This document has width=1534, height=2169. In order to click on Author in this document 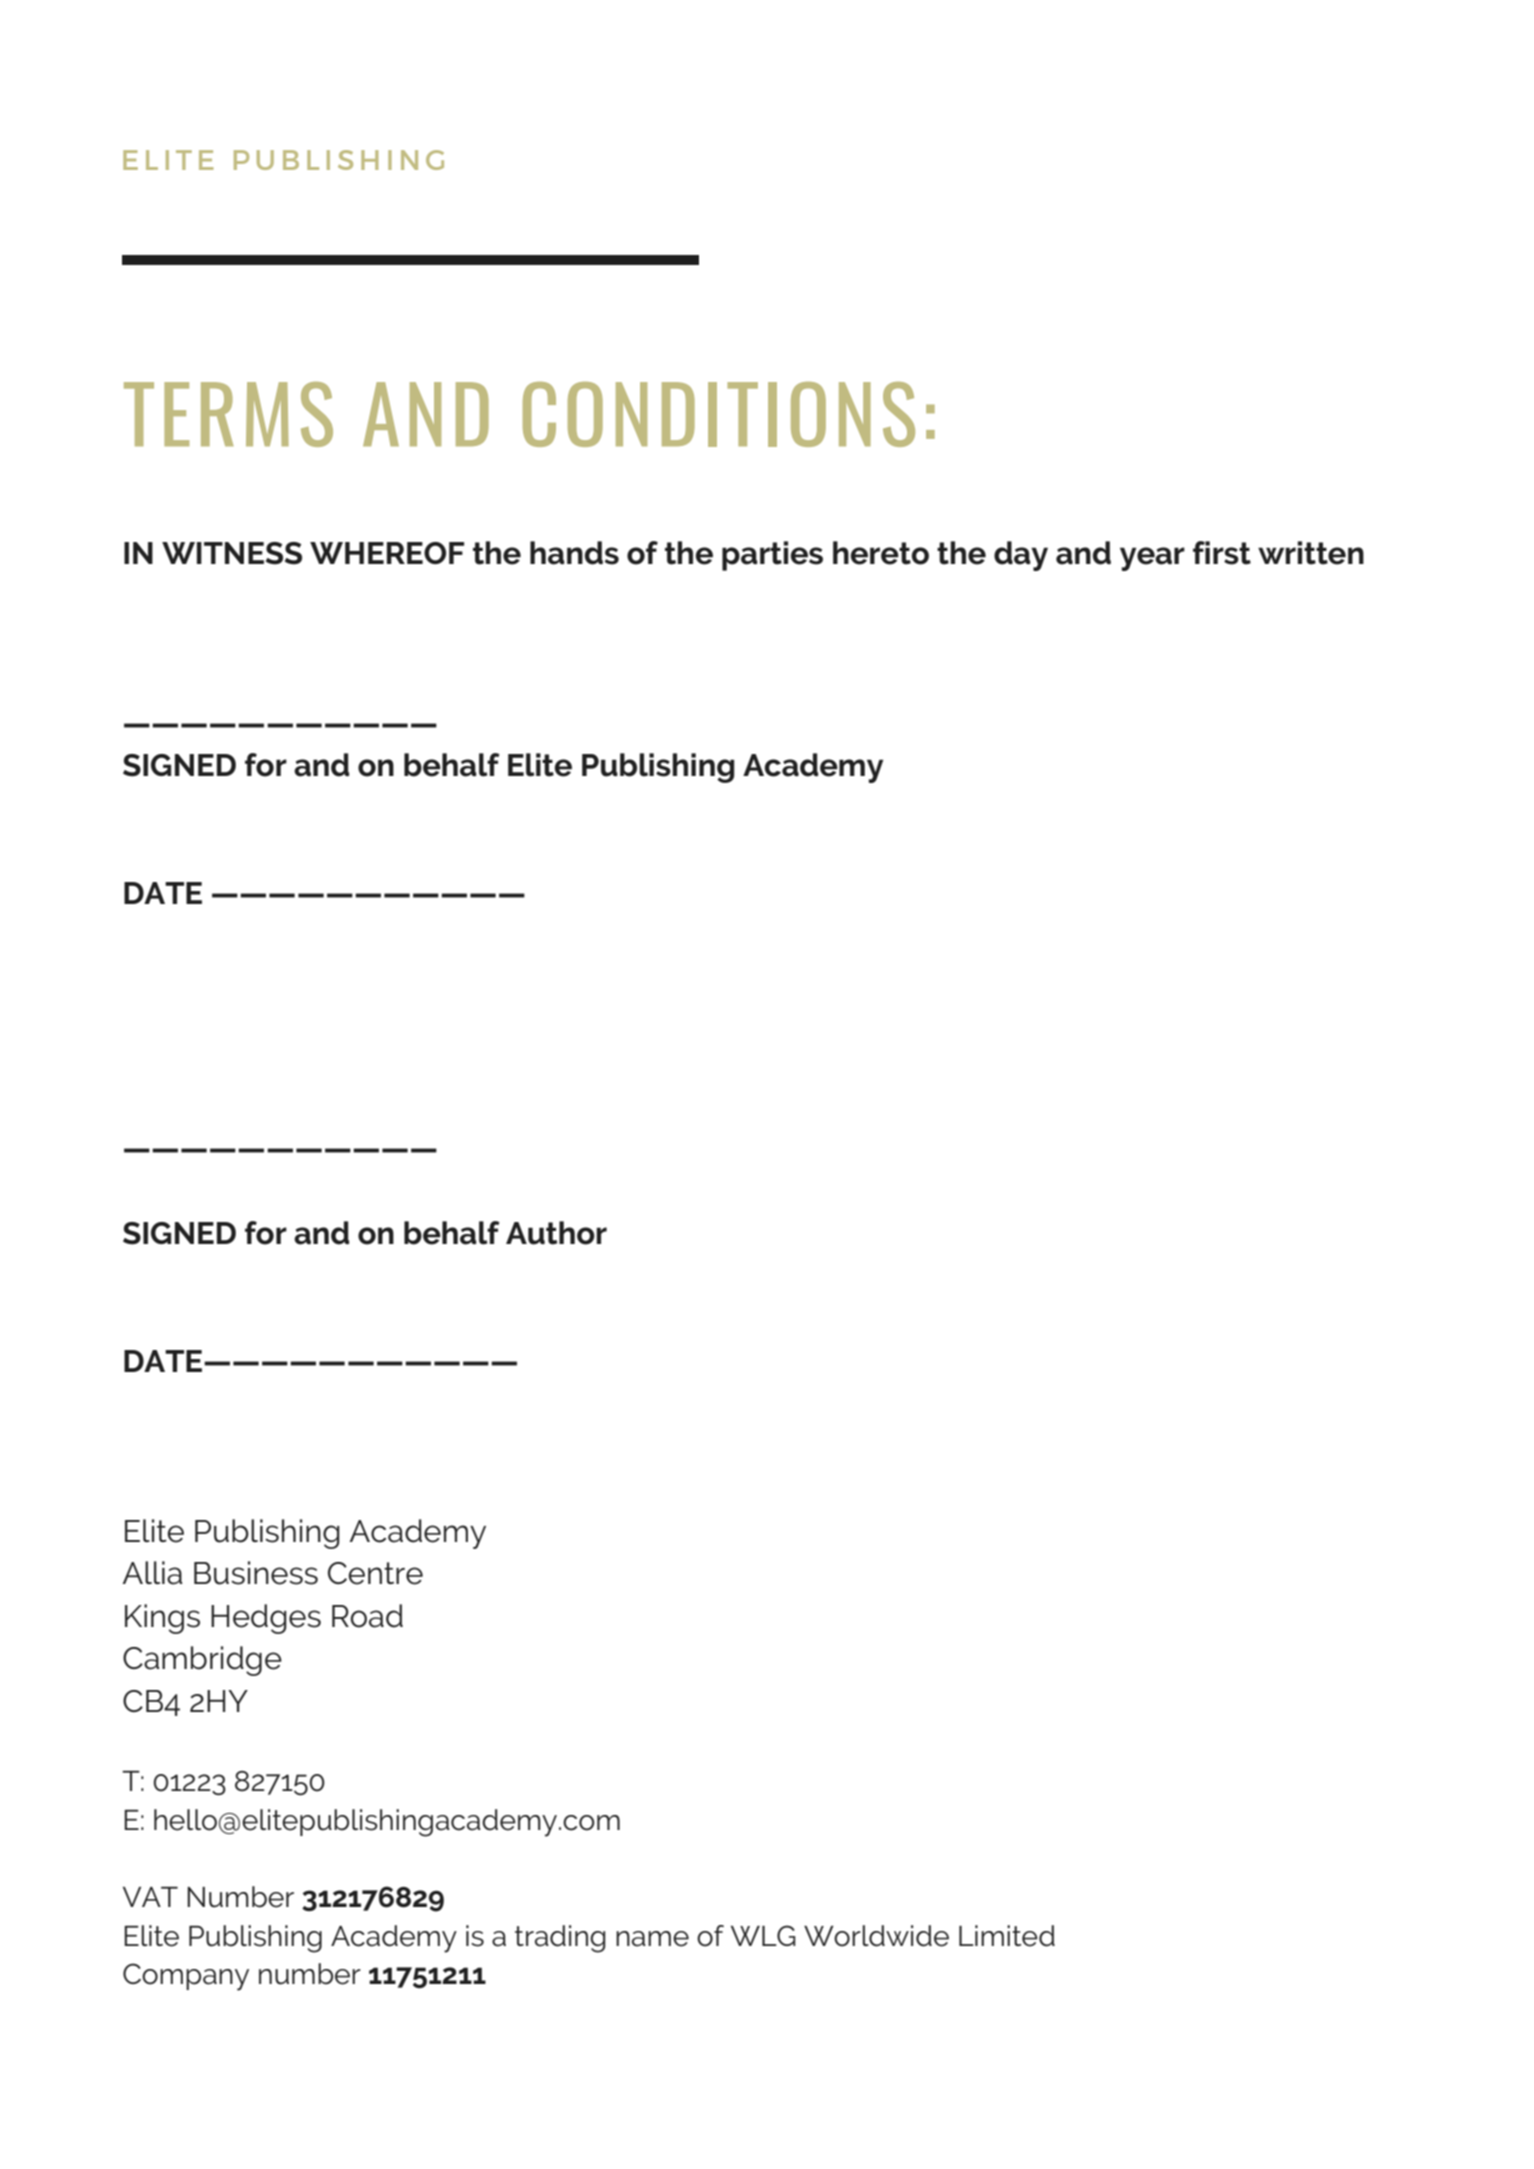, I will do `click(556, 1233)`.
